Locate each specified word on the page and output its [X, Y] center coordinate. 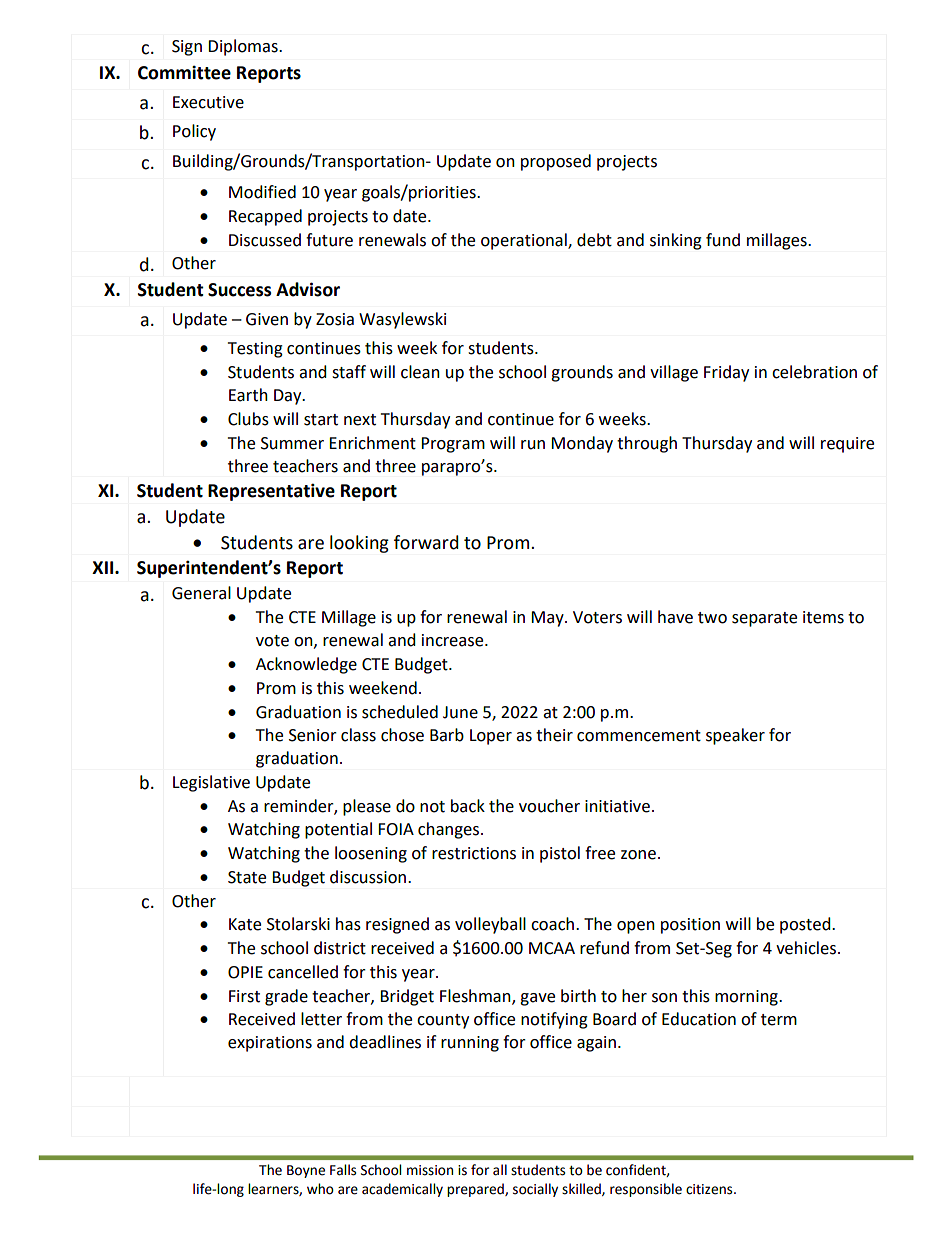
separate [764, 619]
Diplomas [244, 47]
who [320, 1189]
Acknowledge [306, 665]
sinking [676, 241]
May [548, 619]
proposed [556, 162]
